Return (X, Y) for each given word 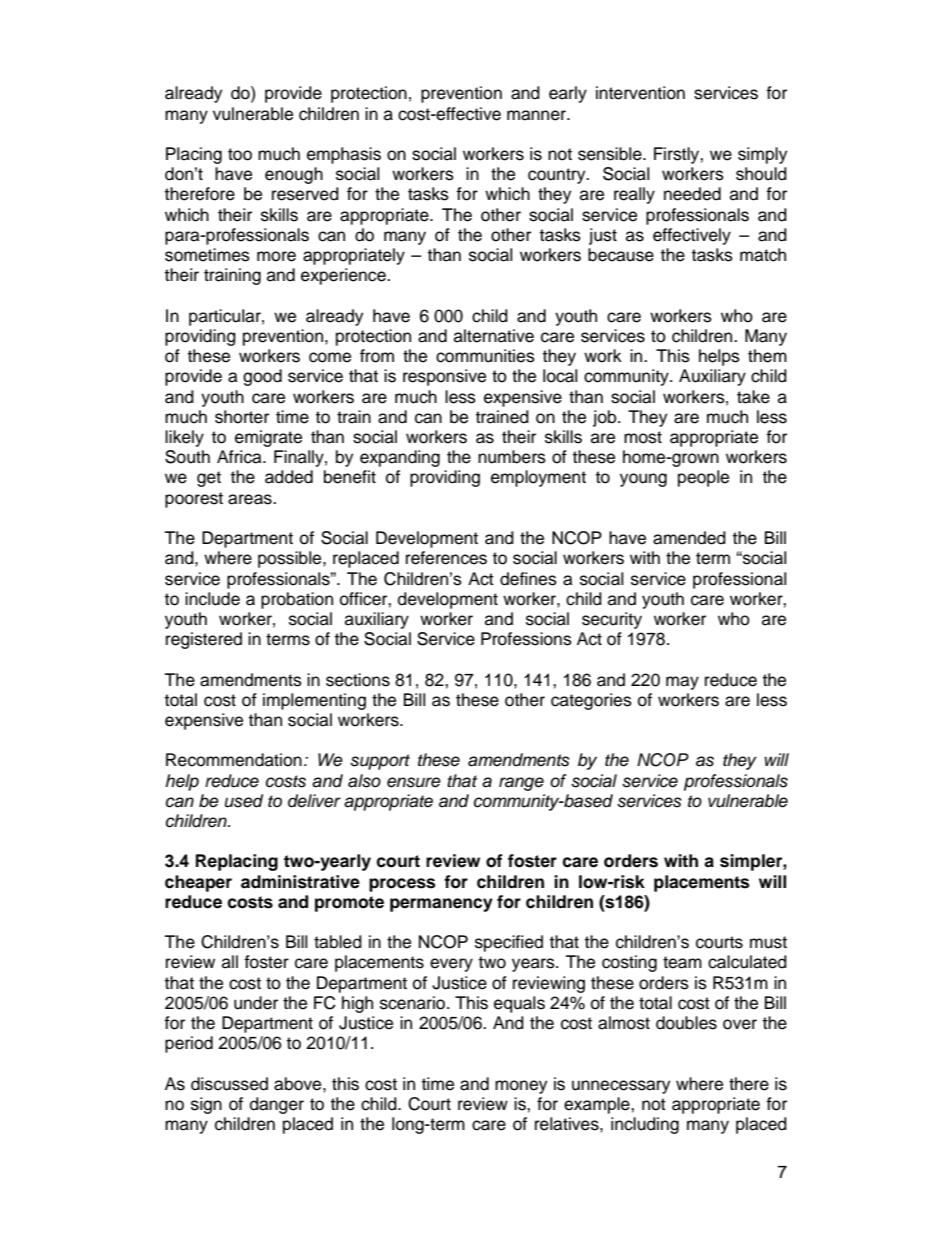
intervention (640, 93)
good (262, 377)
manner (538, 115)
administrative (300, 882)
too (240, 154)
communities (485, 356)
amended (689, 538)
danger (277, 1105)
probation (297, 600)
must (768, 942)
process (402, 885)
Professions (526, 639)
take (753, 397)
